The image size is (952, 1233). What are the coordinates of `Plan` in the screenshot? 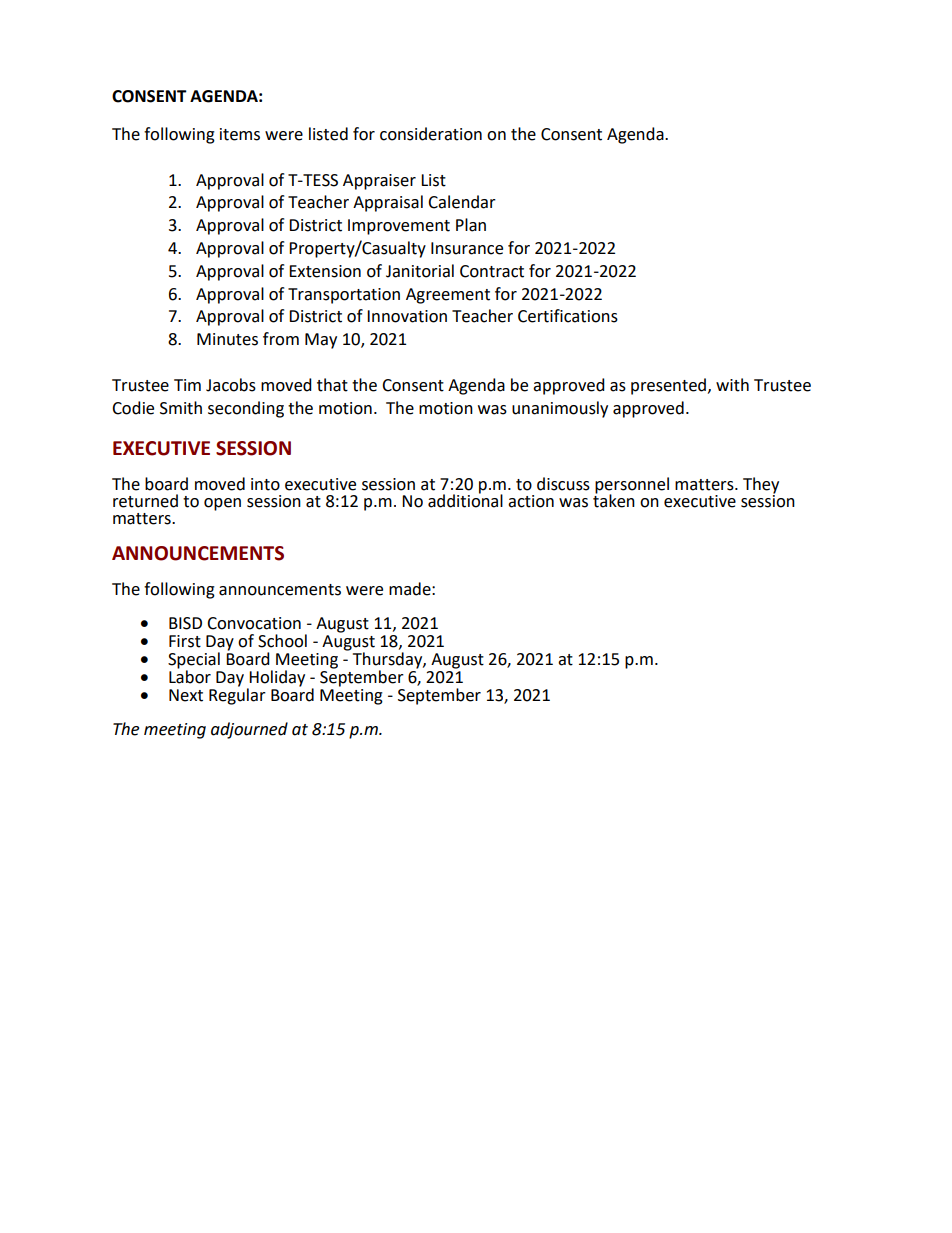 It's located at (471, 225).
